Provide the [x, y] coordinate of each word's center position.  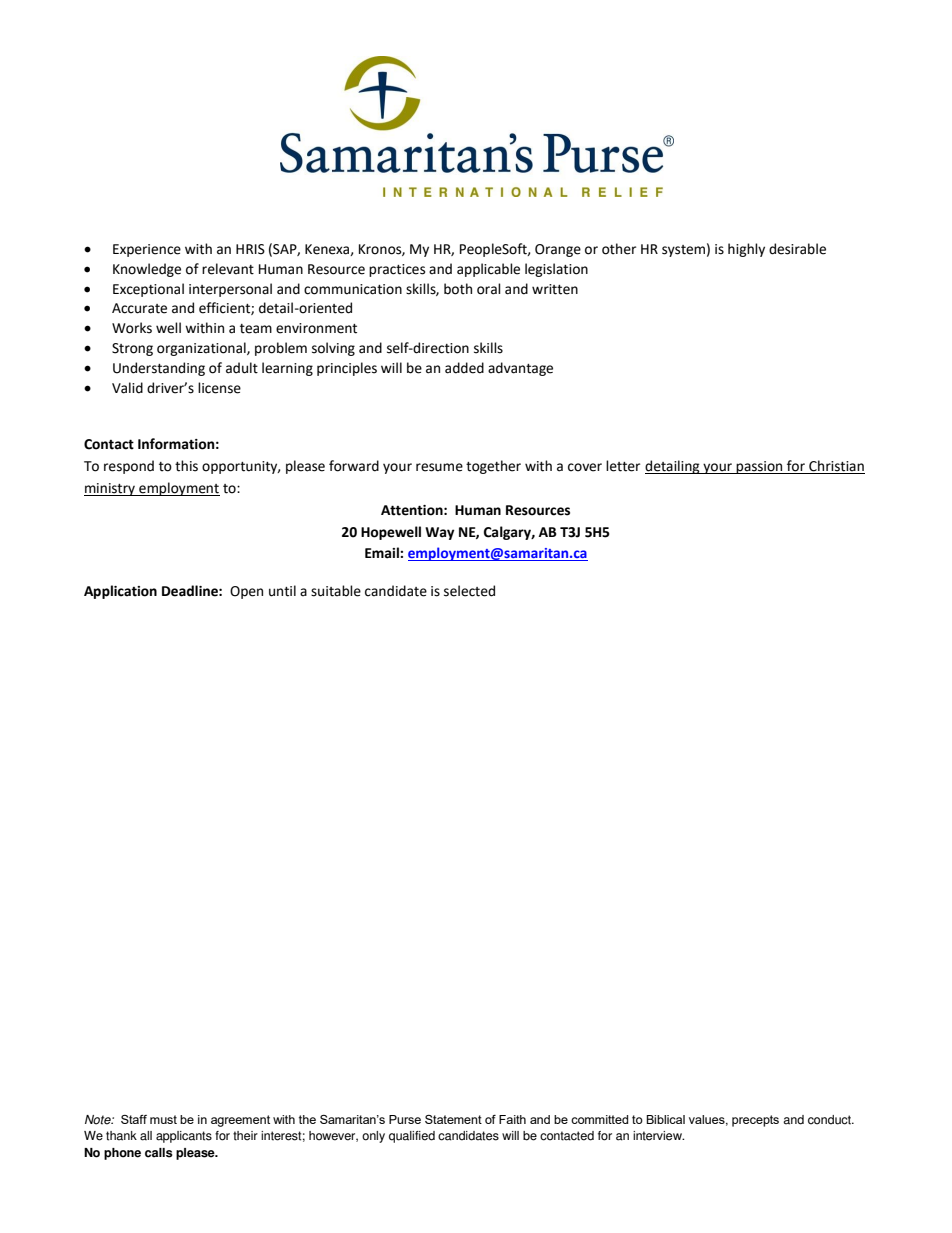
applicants [184, 1137]
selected [469, 591]
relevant [228, 269]
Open [246, 592]
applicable [488, 270]
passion [760, 467]
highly [746, 250]
